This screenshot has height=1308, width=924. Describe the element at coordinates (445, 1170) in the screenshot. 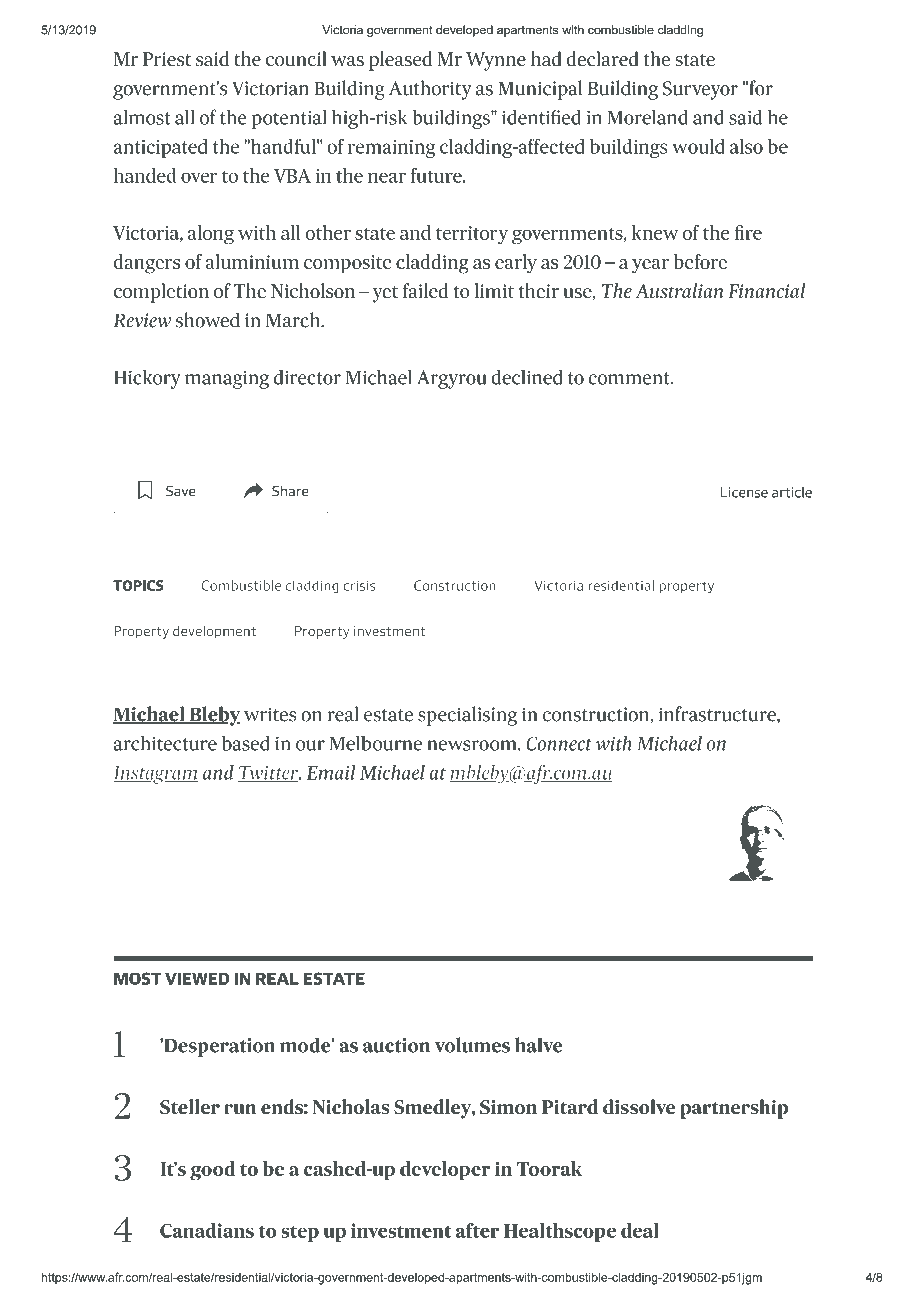

I see `developer` at that location.
